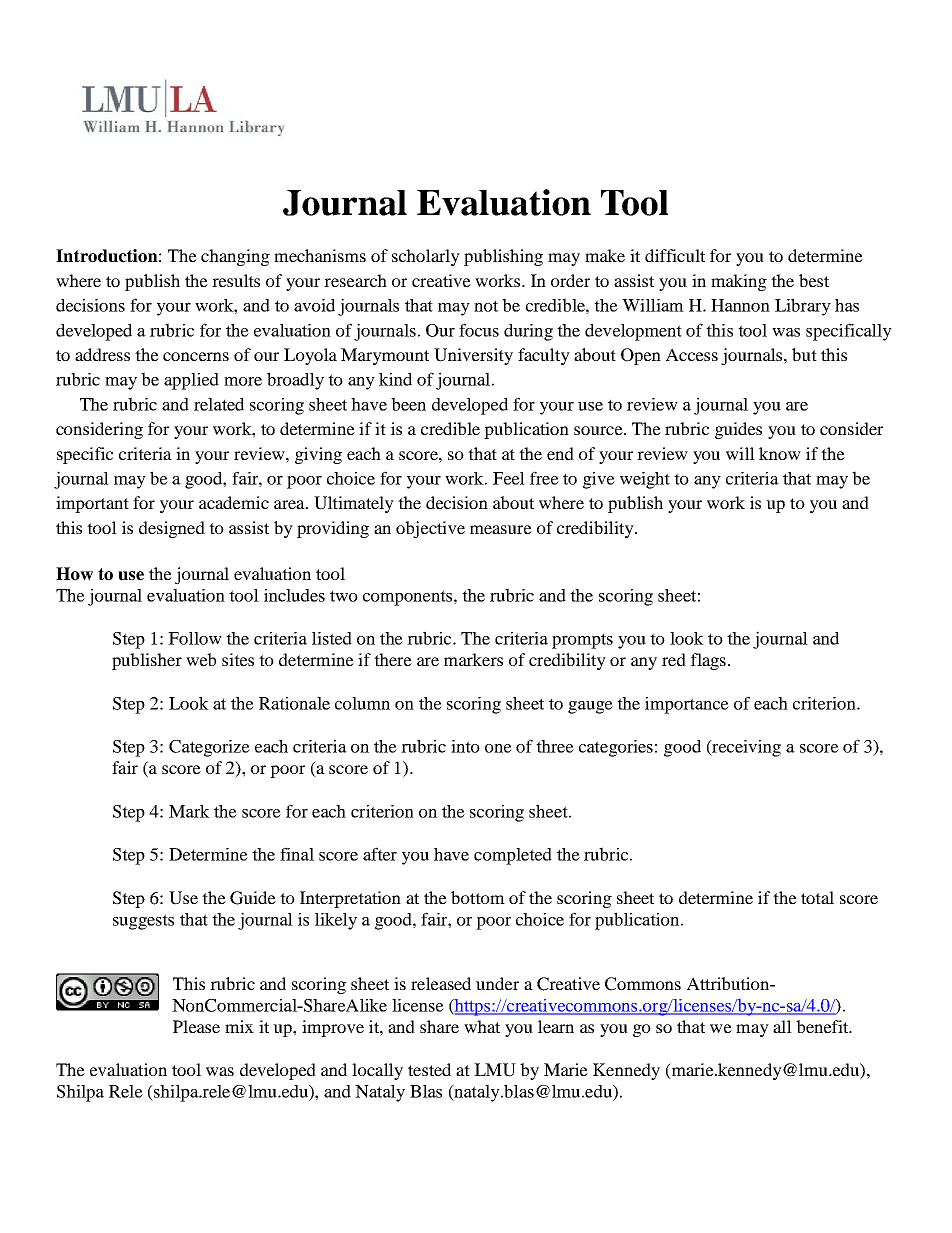 This page has width=952, height=1233. Describe the element at coordinates (426, 257) in the page. I see `scholarly` at that location.
